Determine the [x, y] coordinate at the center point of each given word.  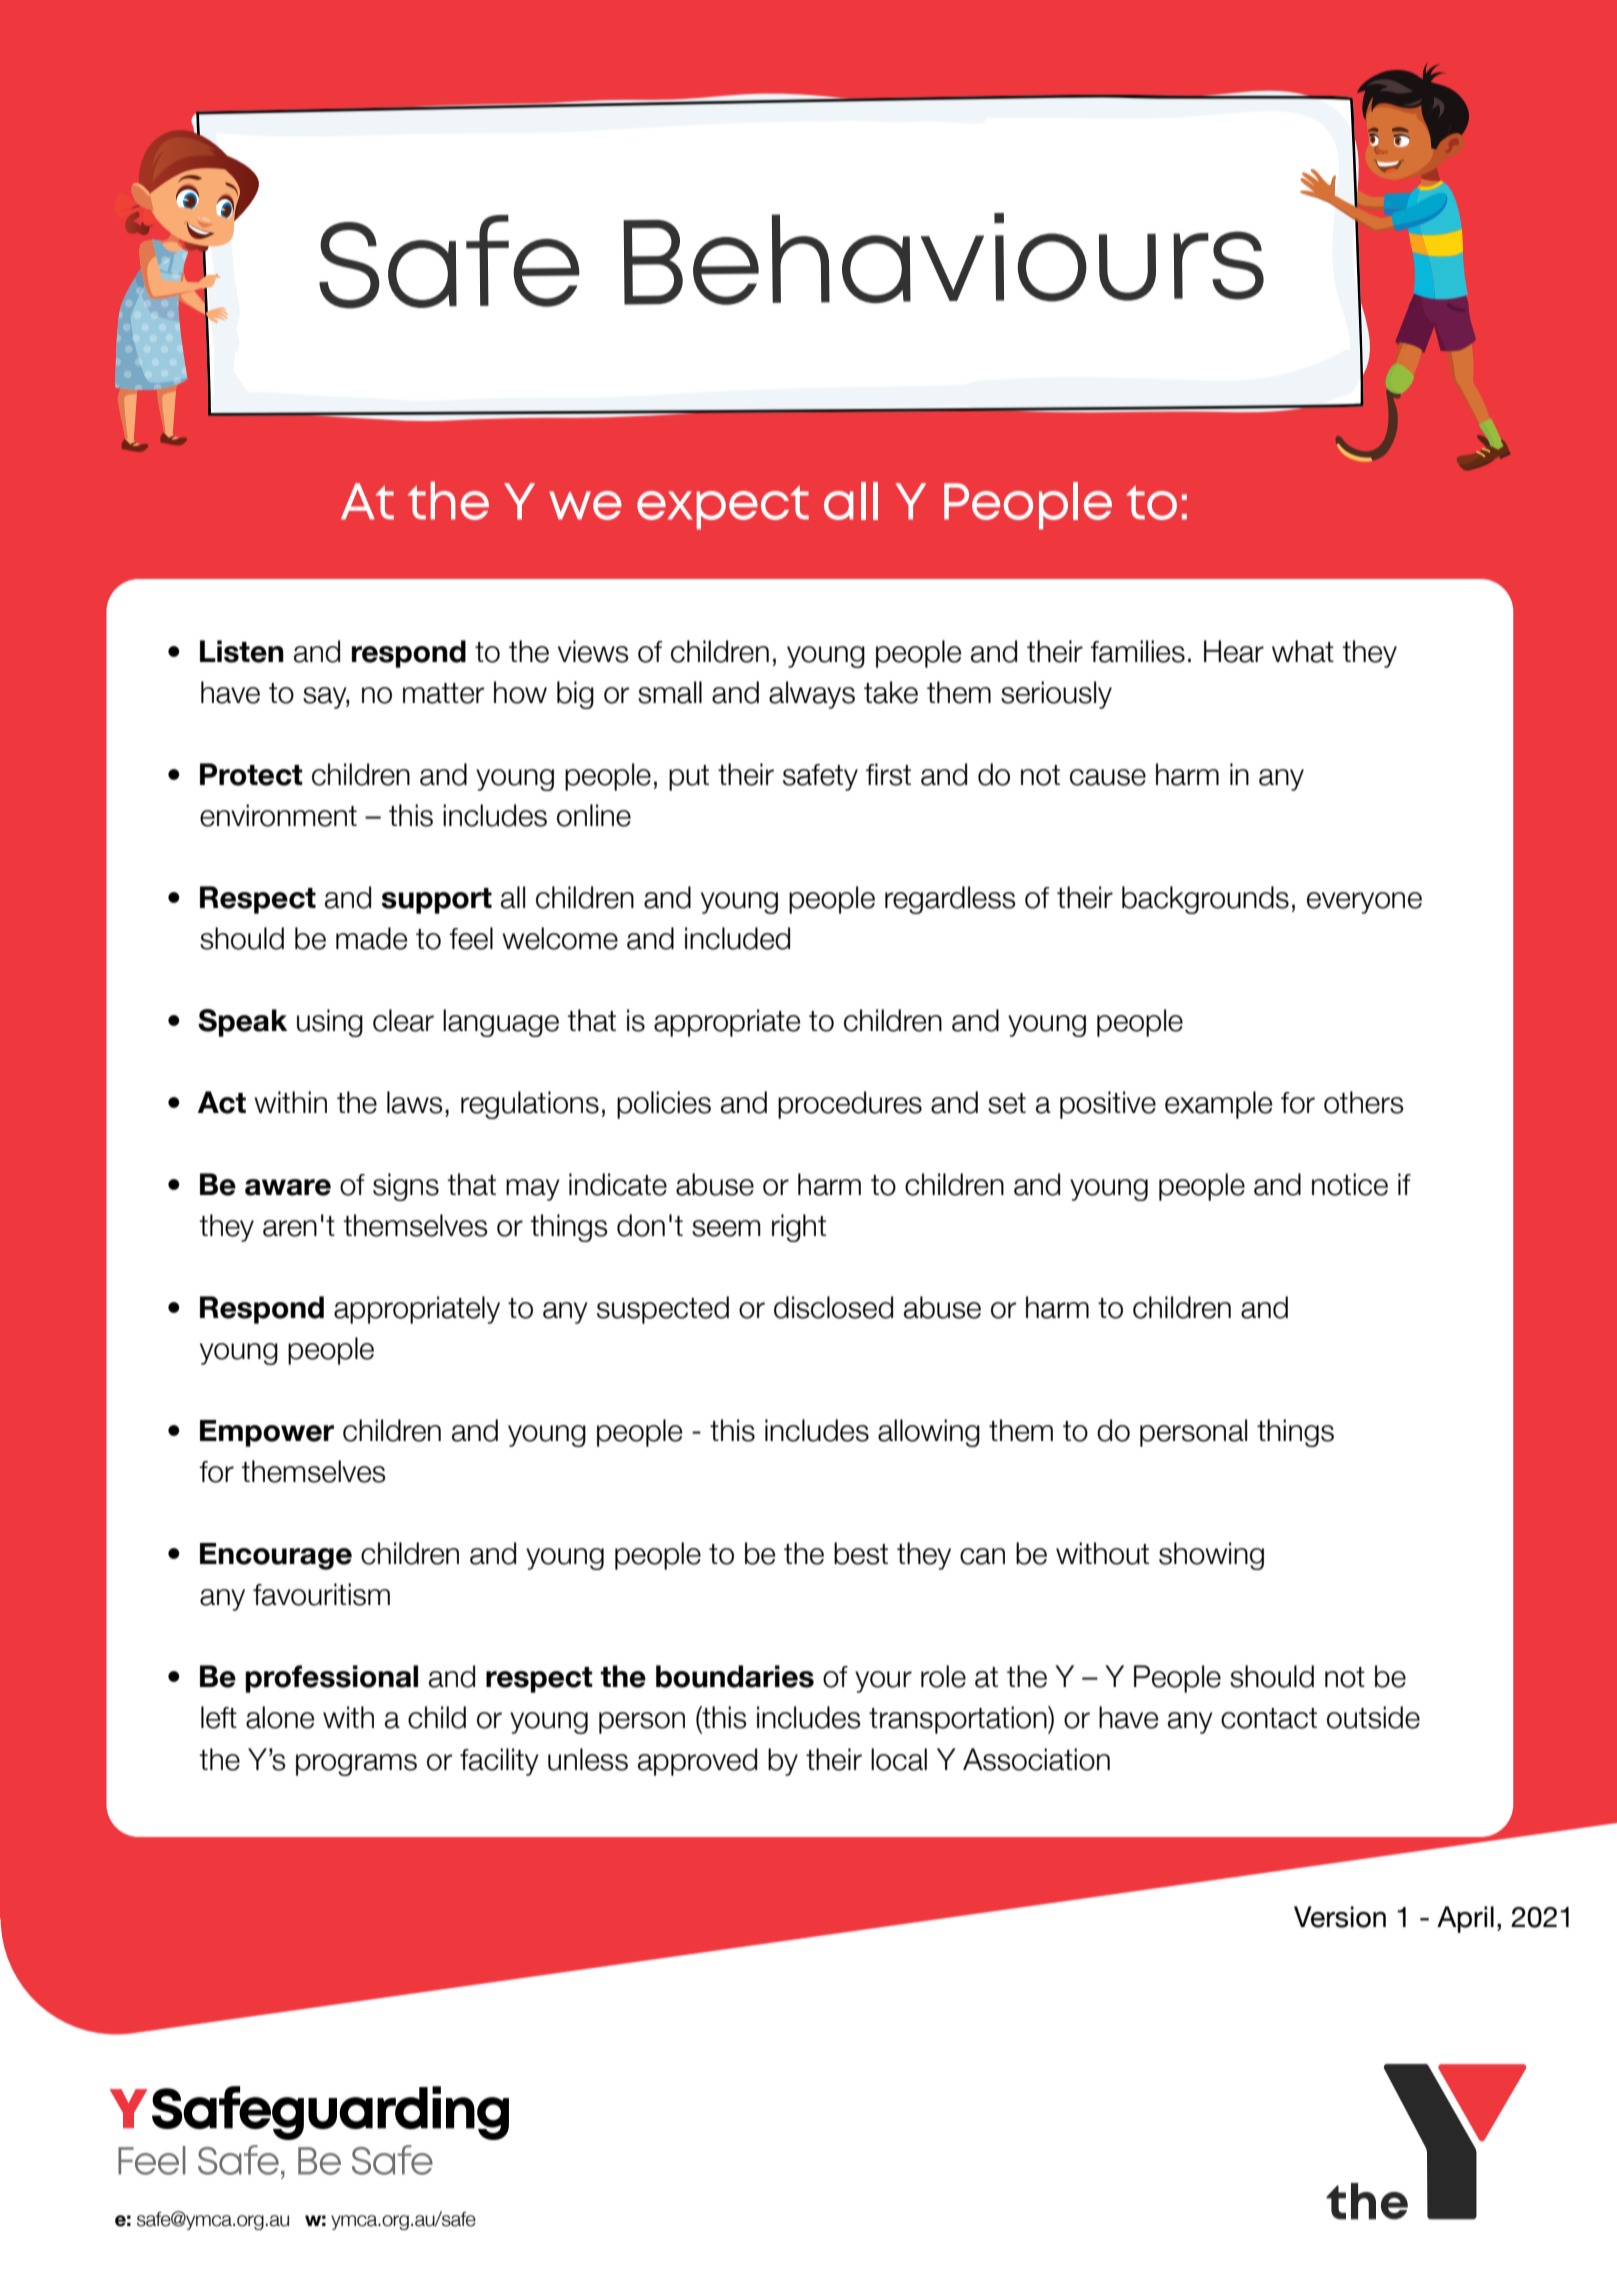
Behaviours [943, 259]
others [1364, 1102]
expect [723, 508]
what [1303, 651]
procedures [850, 1105]
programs [356, 1765]
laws [415, 1102]
